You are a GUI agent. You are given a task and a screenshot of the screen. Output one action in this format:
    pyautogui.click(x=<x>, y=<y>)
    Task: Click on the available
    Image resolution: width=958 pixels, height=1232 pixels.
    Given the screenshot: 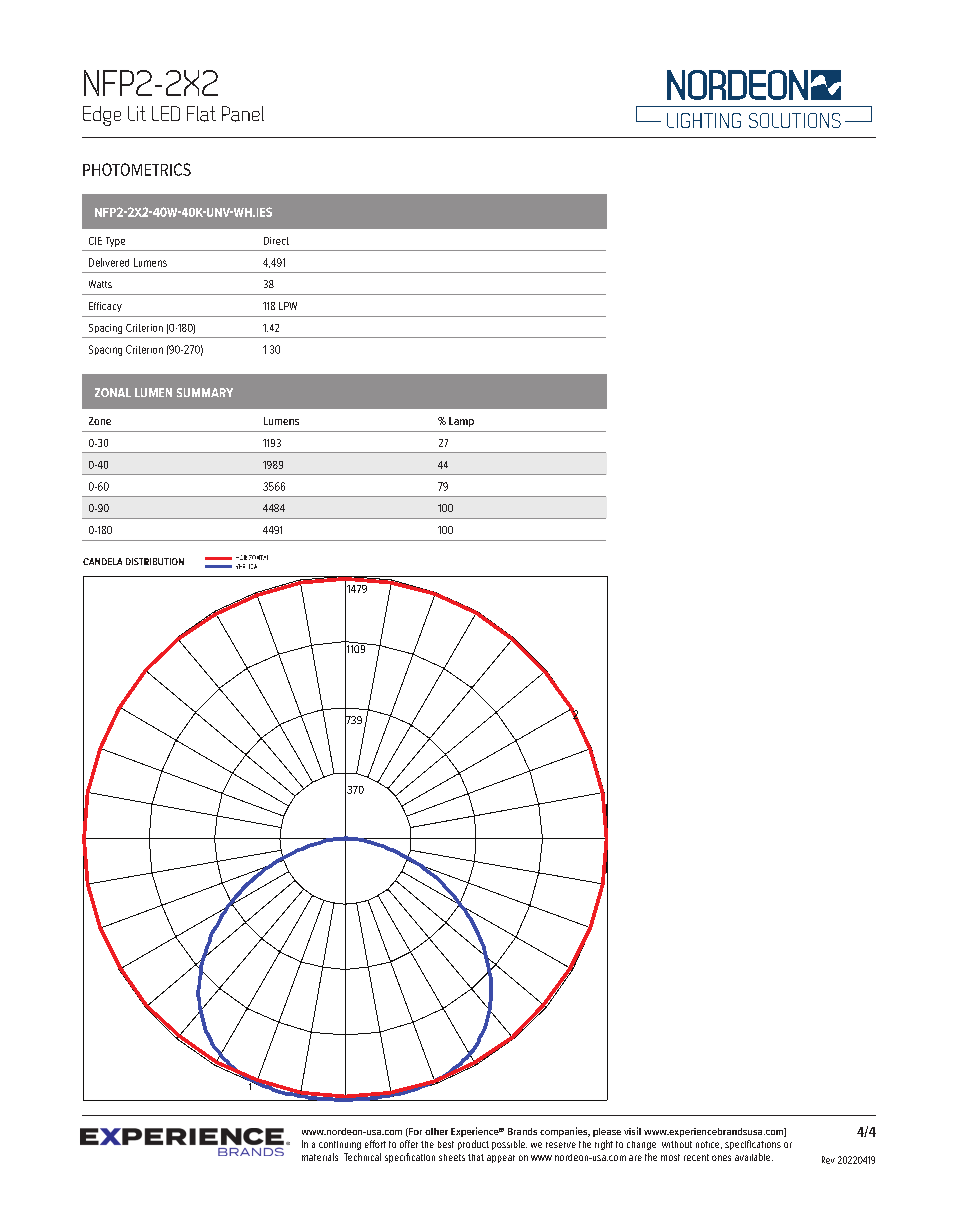 What is the action you would take?
    pyautogui.click(x=754, y=1157)
